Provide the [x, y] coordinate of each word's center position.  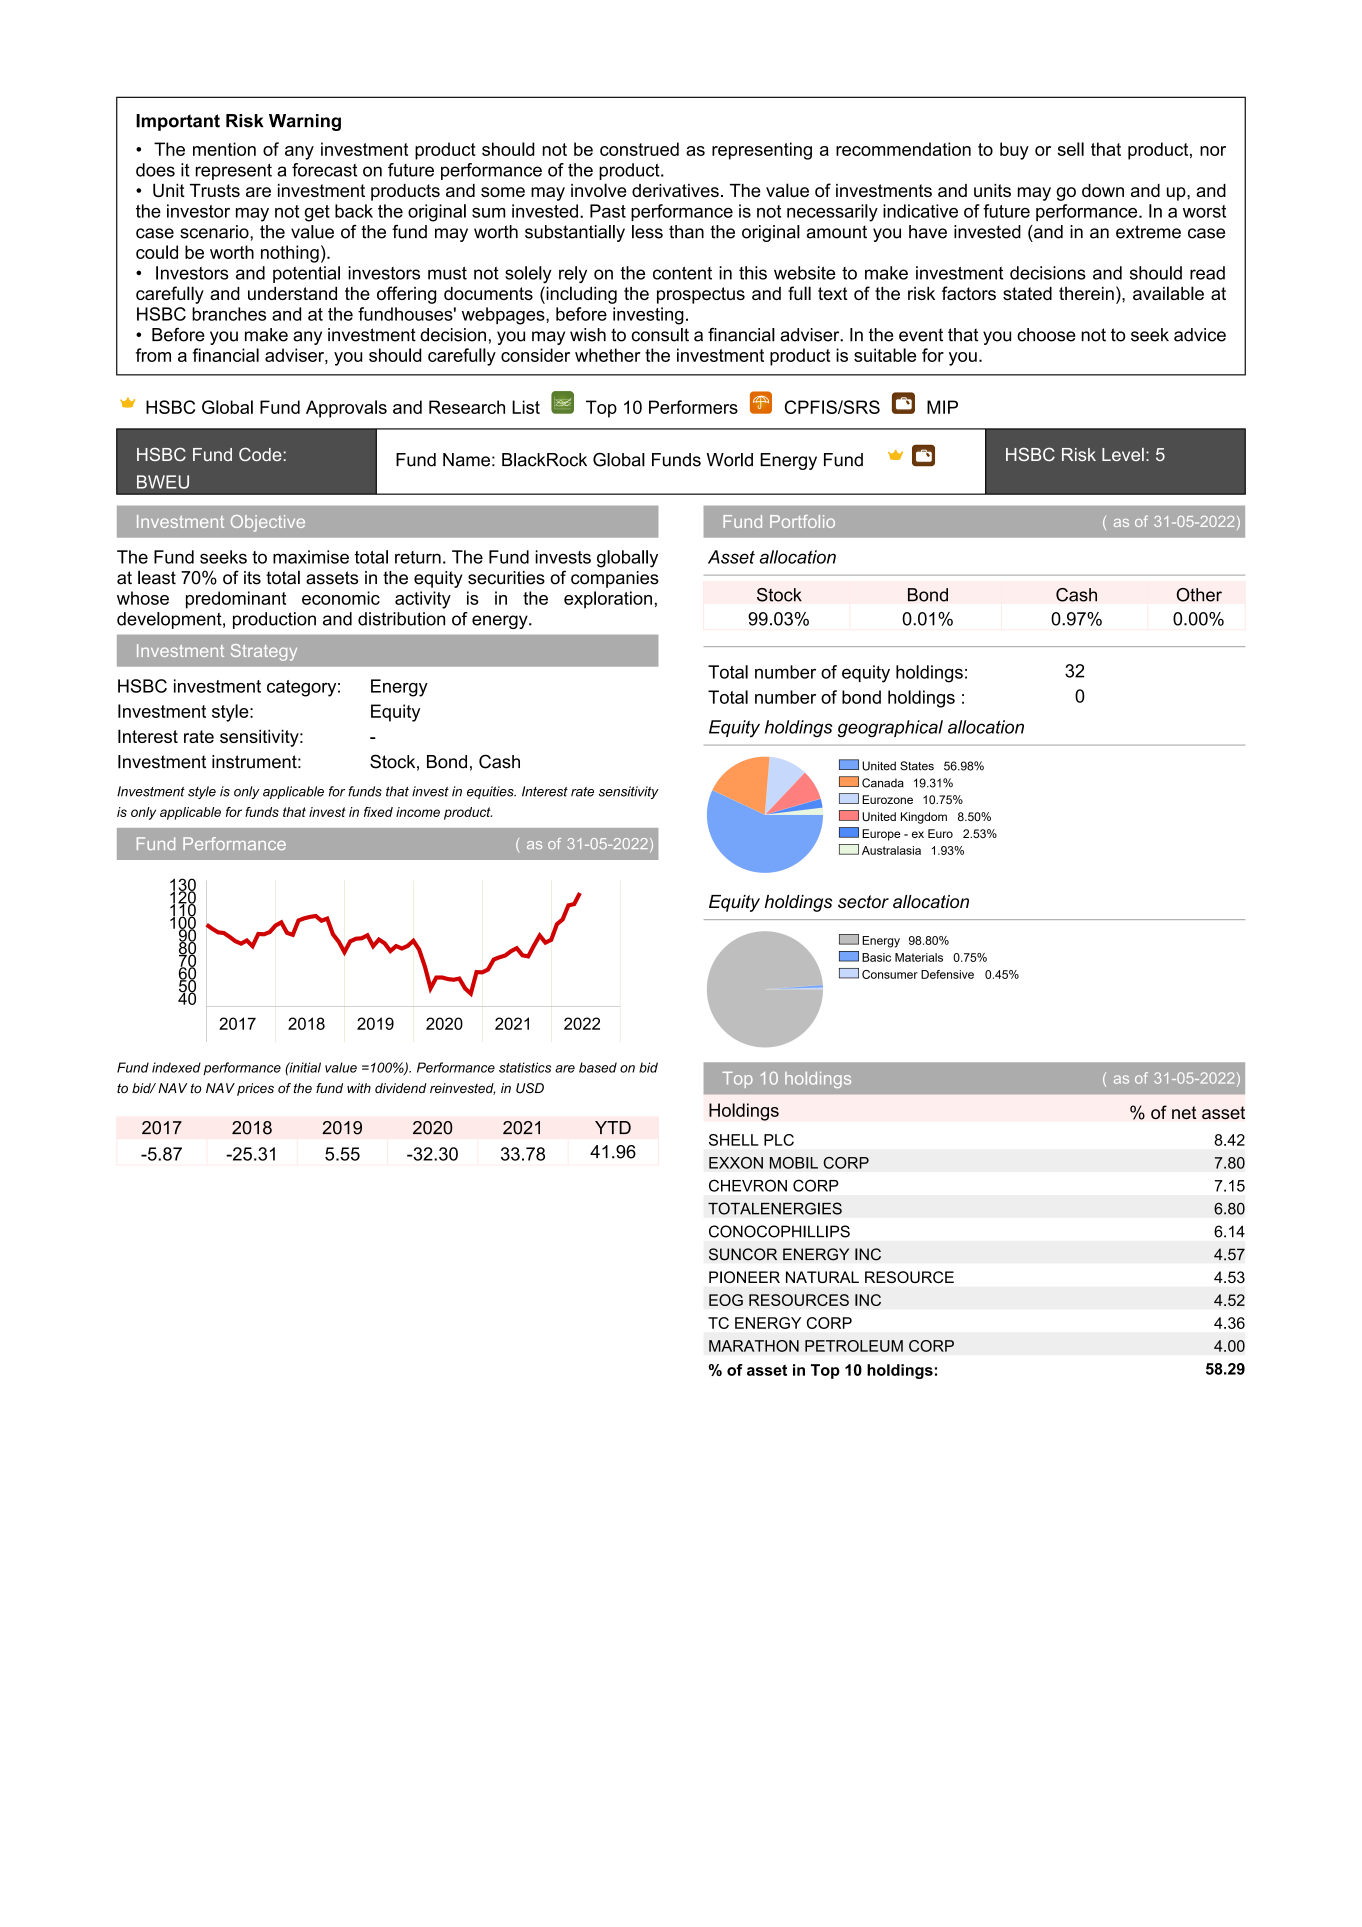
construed [639, 149]
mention [224, 149]
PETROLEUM [854, 1346]
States [917, 766]
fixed [378, 812]
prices [255, 1089]
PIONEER [744, 1277]
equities [491, 792]
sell [1071, 149]
